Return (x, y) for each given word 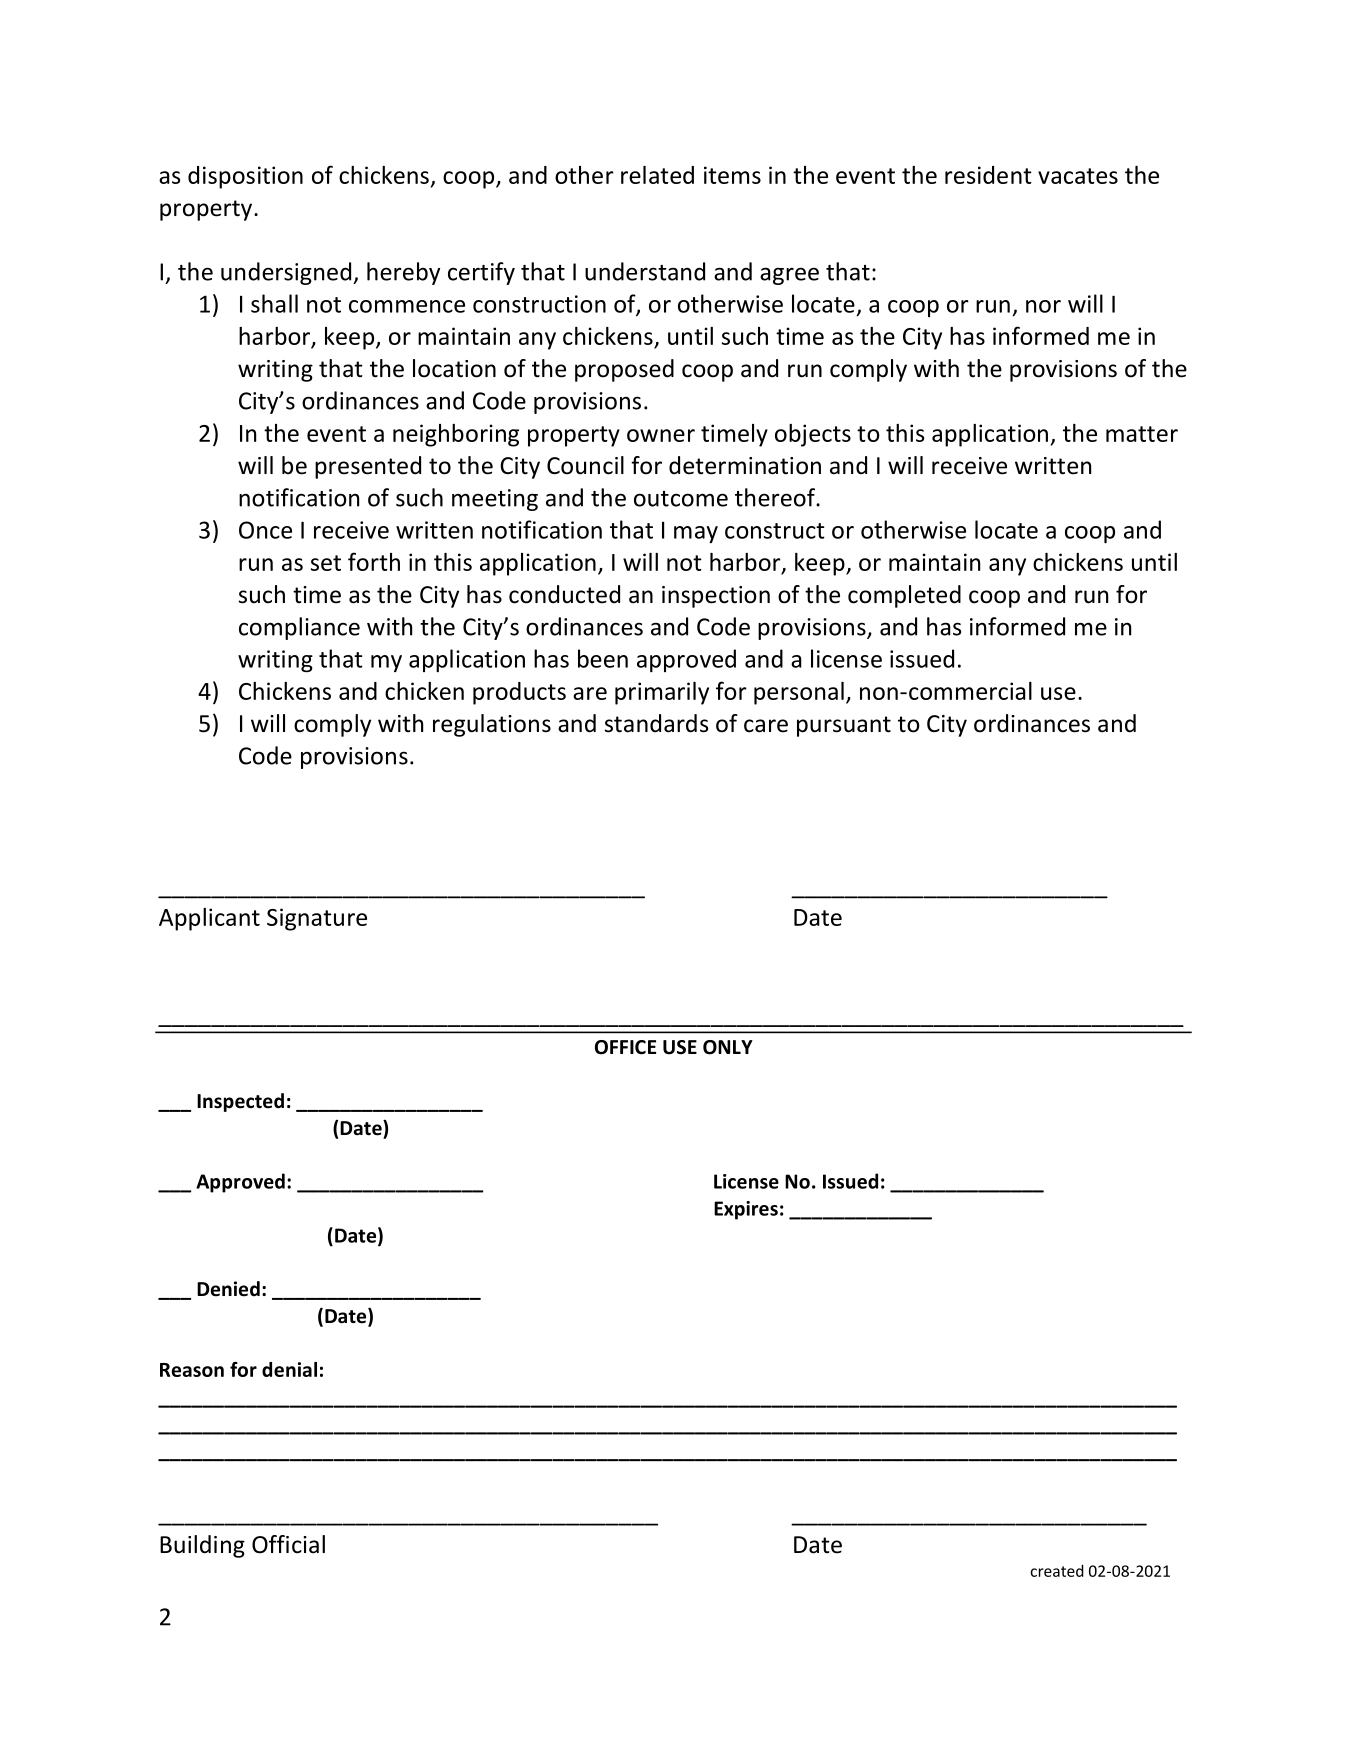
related (657, 175)
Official (288, 1544)
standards (657, 723)
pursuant (844, 726)
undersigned (287, 273)
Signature (317, 919)
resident (988, 175)
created (1057, 1570)
